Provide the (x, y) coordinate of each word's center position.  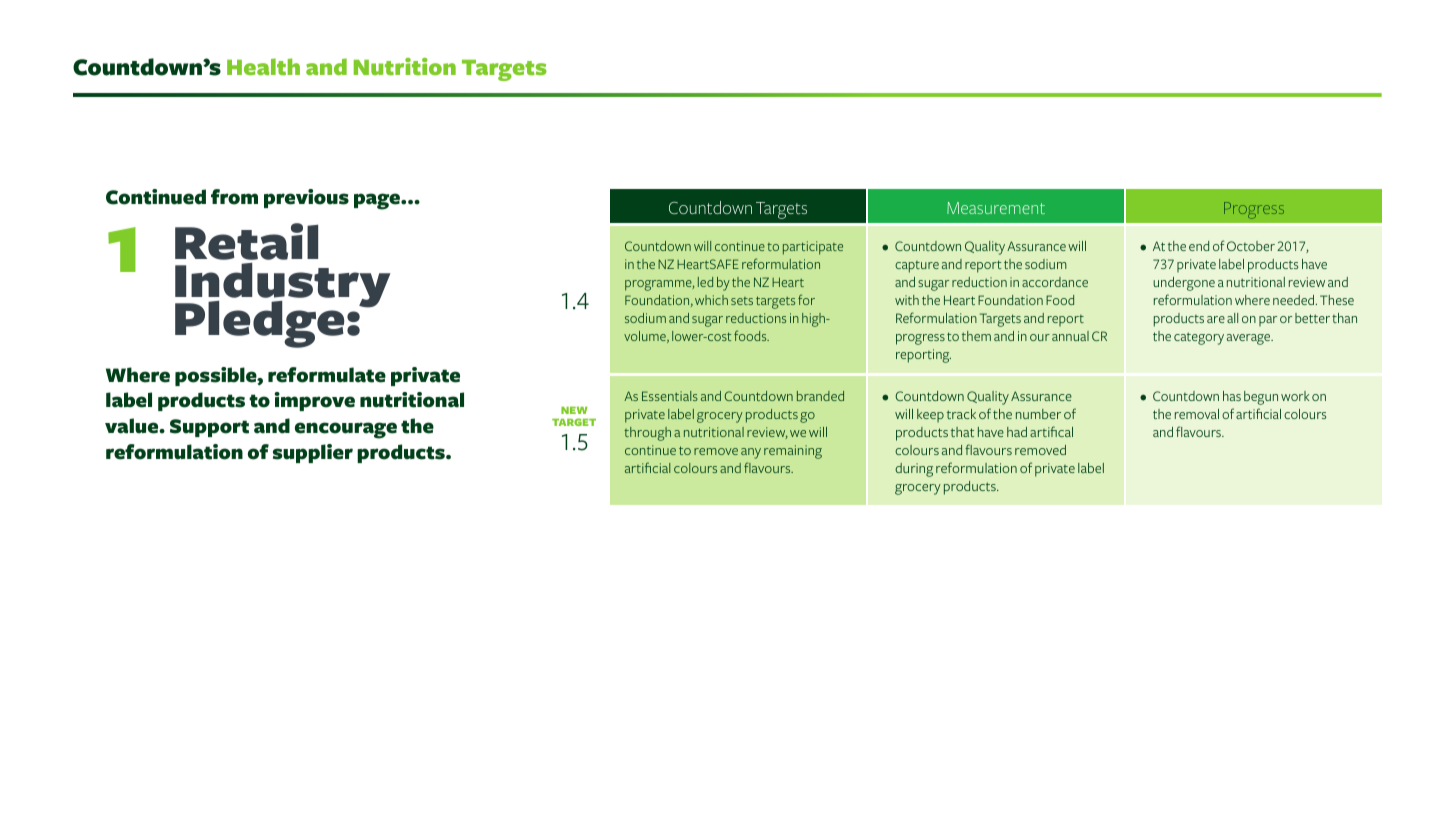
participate (813, 248)
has (1232, 396)
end (1199, 246)
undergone (1184, 284)
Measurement (996, 208)
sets (742, 301)
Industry (283, 286)
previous (306, 198)
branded (820, 396)
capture (917, 267)
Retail (246, 241)
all (1232, 318)
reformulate (327, 375)
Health (263, 67)
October (1251, 246)
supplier (313, 453)
